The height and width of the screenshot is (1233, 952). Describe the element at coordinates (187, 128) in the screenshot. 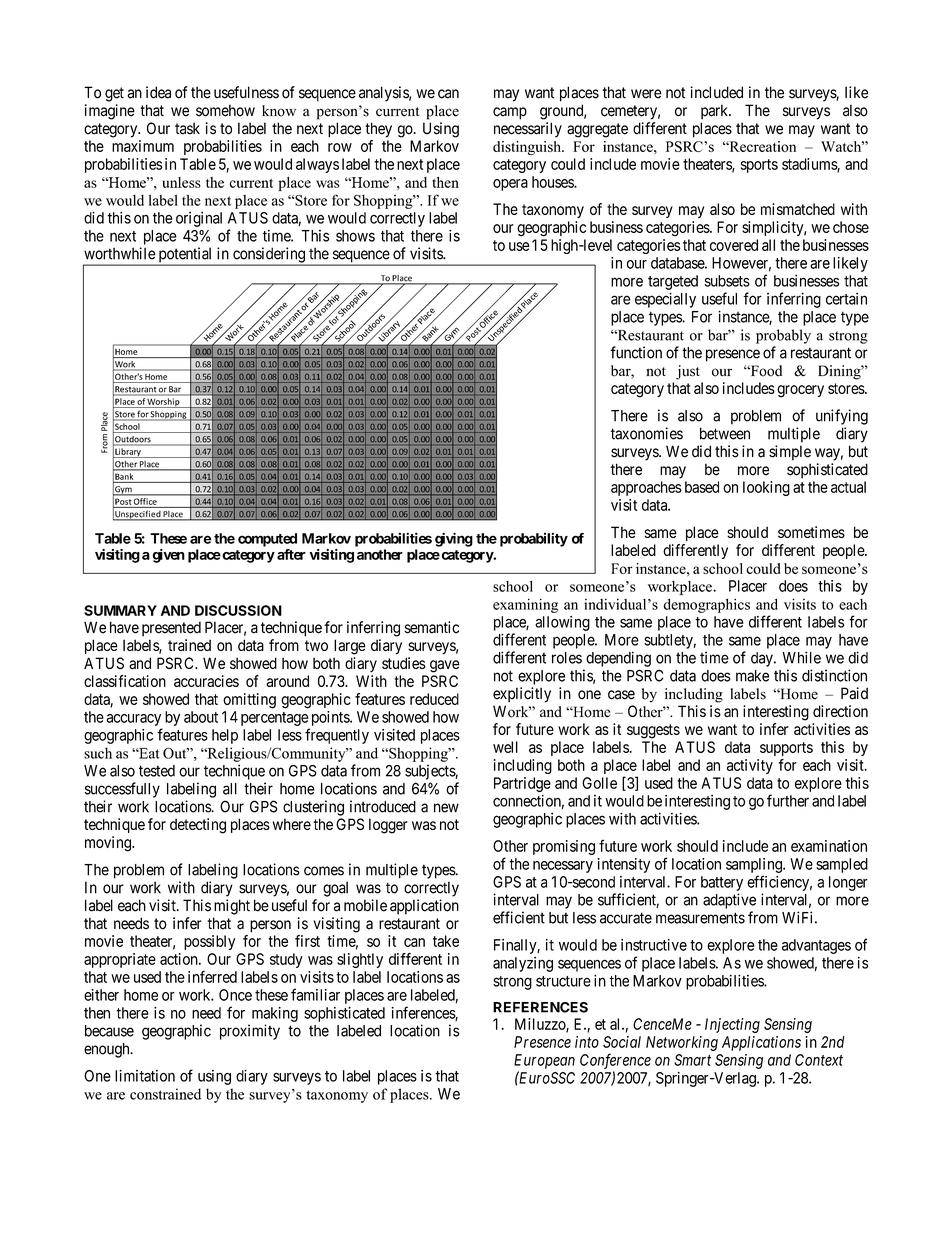

I see `task` at that location.
